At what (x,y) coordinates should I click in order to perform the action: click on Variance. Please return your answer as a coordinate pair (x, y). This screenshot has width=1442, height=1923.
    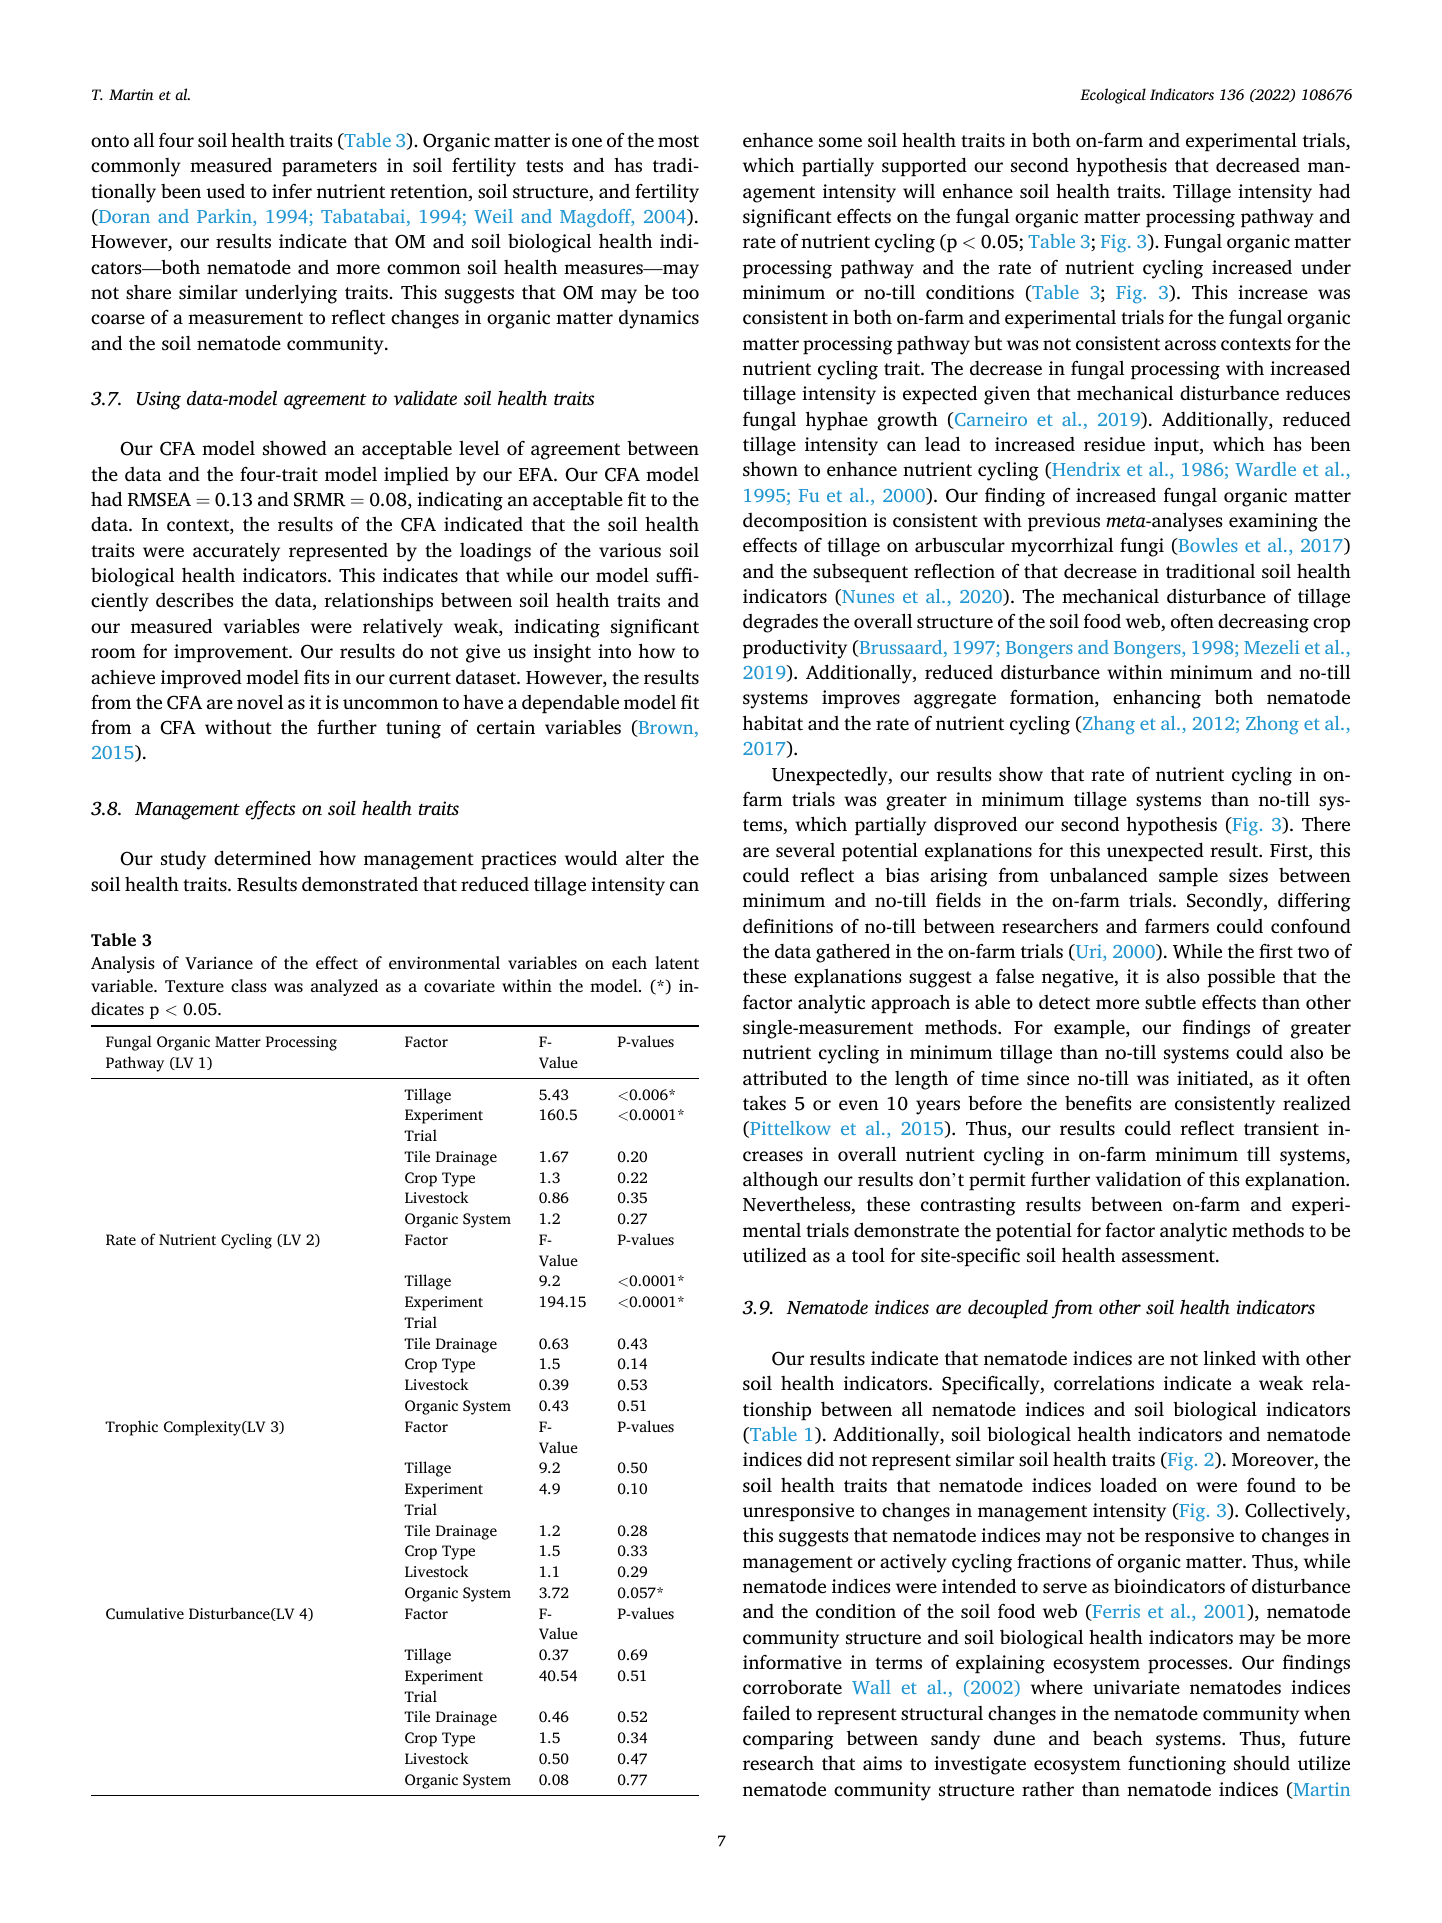
    Looking at the image, I should click on (219, 963).
